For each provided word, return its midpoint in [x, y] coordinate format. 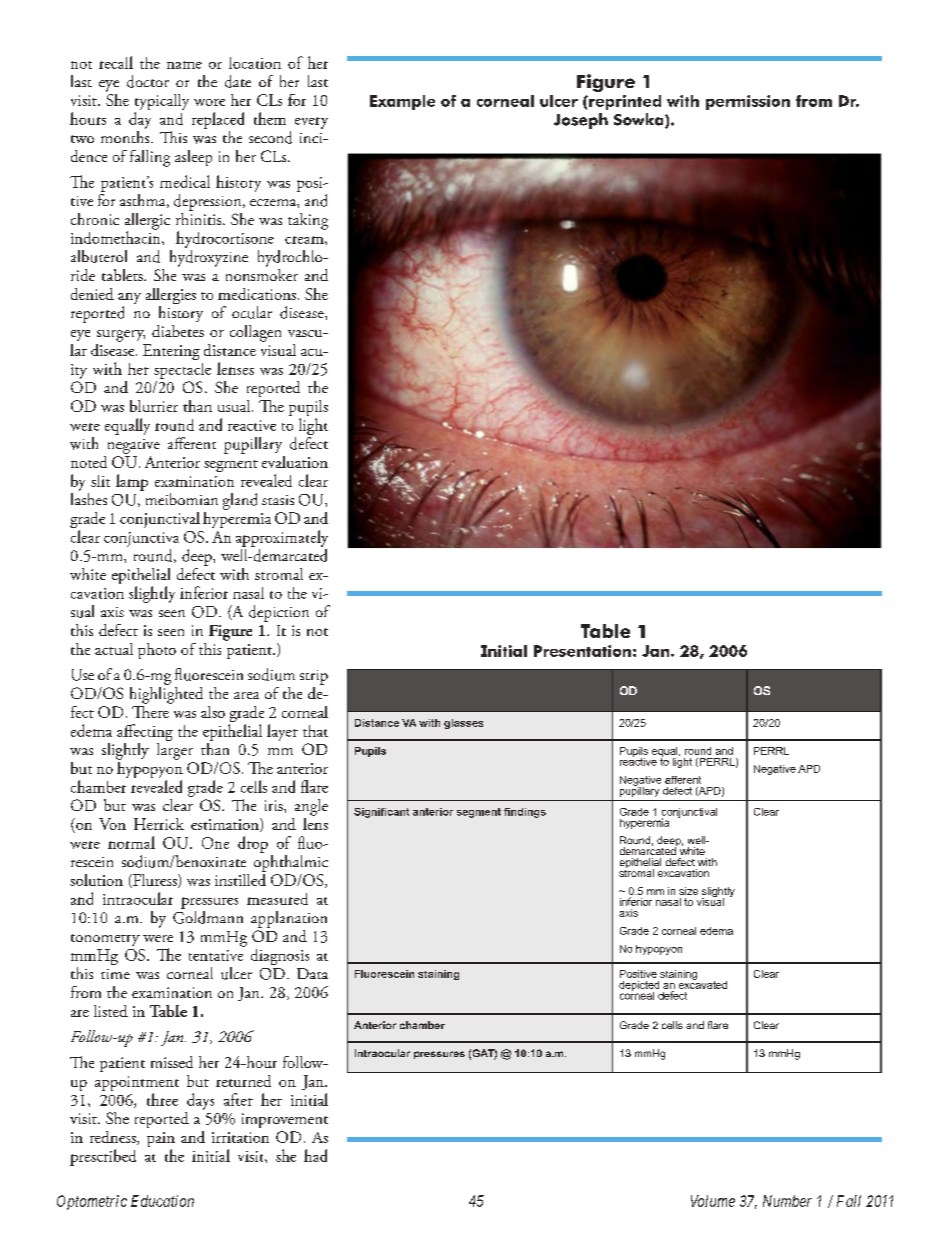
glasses [463, 724]
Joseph [581, 121]
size [688, 891]
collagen [255, 333]
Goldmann [208, 917]
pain [161, 1141]
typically [162, 103]
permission [748, 102]
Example [402, 102]
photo [157, 651]
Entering [171, 352]
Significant [381, 813]
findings [525, 813]
